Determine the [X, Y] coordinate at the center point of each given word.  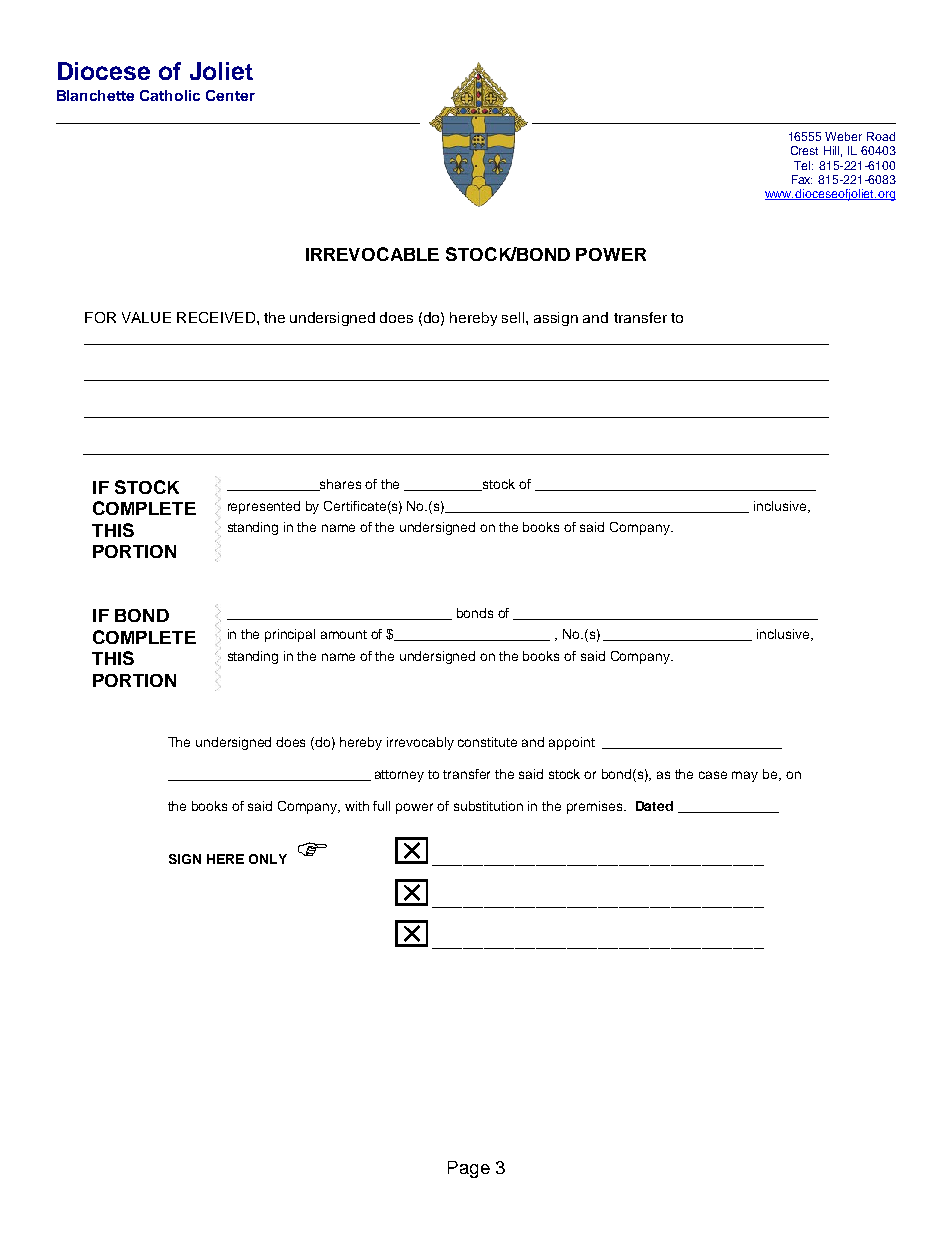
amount [344, 634]
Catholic [170, 95]
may [745, 776]
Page [469, 1169]
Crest [804, 150]
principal [290, 635]
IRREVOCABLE [372, 254]
